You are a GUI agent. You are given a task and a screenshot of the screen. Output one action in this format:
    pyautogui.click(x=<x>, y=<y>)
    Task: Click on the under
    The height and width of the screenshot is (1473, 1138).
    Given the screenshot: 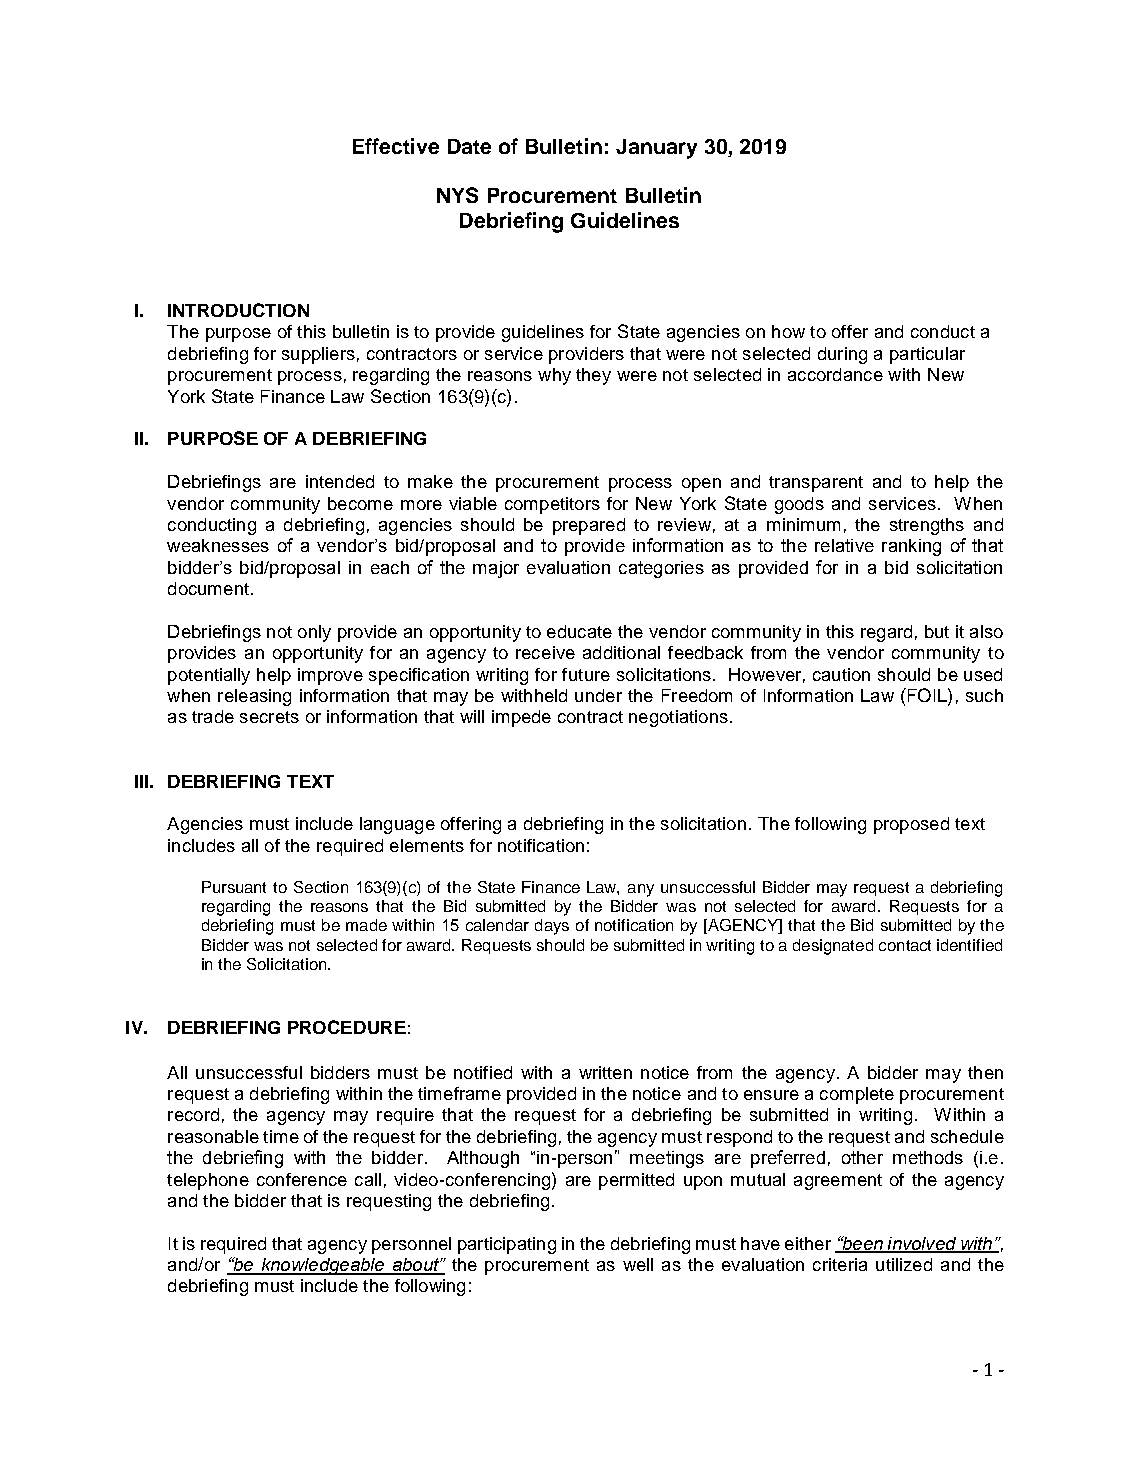 What is the action you would take?
    pyautogui.click(x=598, y=695)
